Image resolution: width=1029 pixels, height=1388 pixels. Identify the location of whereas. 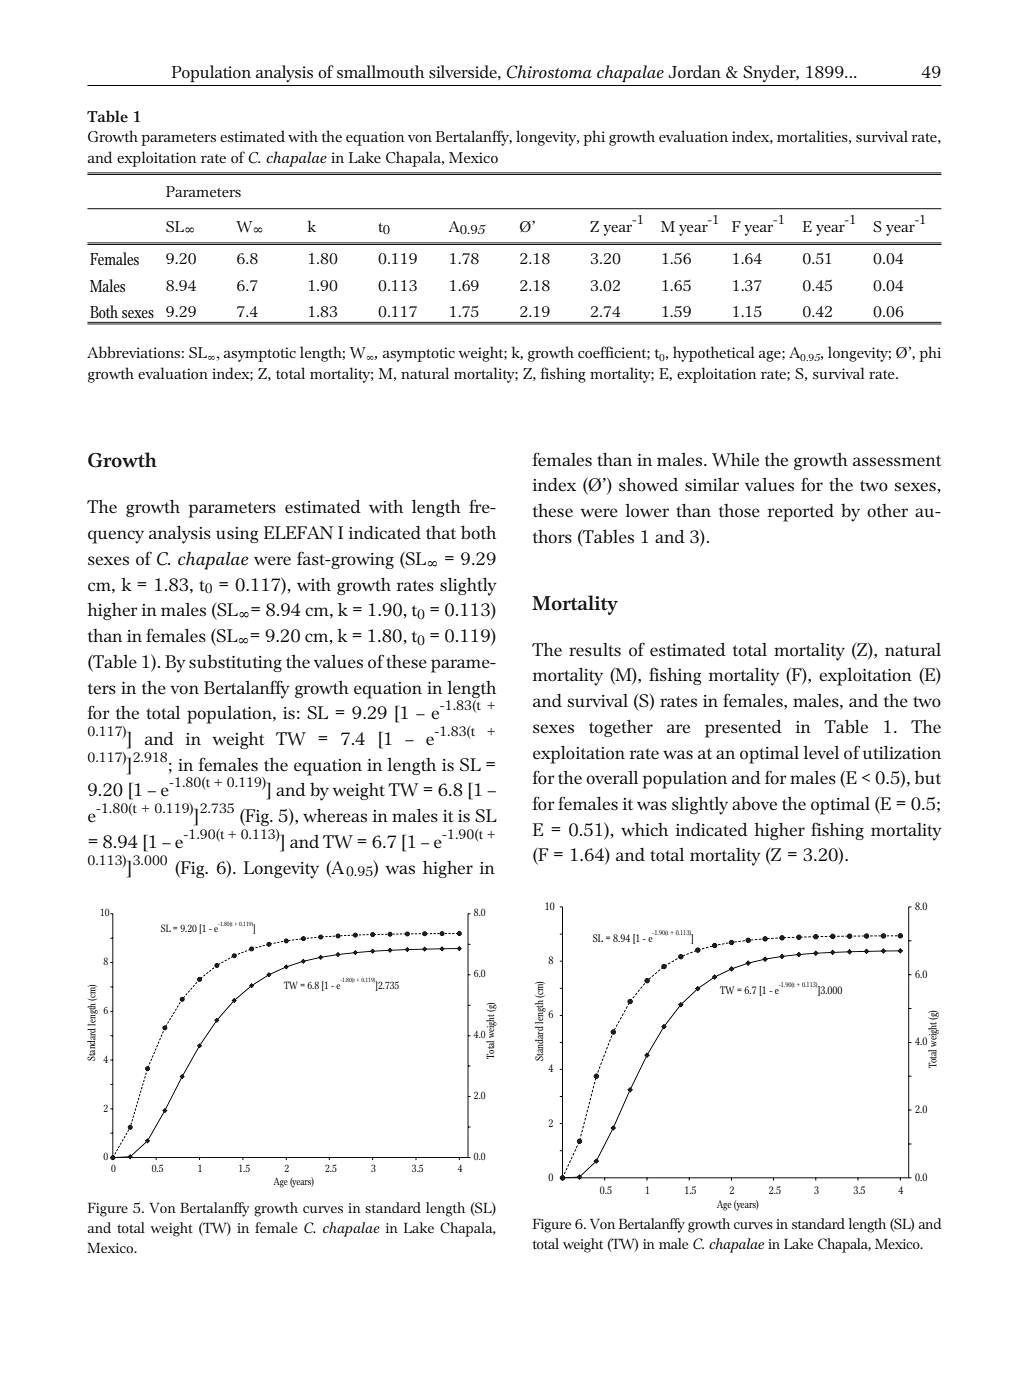
(335, 815).
